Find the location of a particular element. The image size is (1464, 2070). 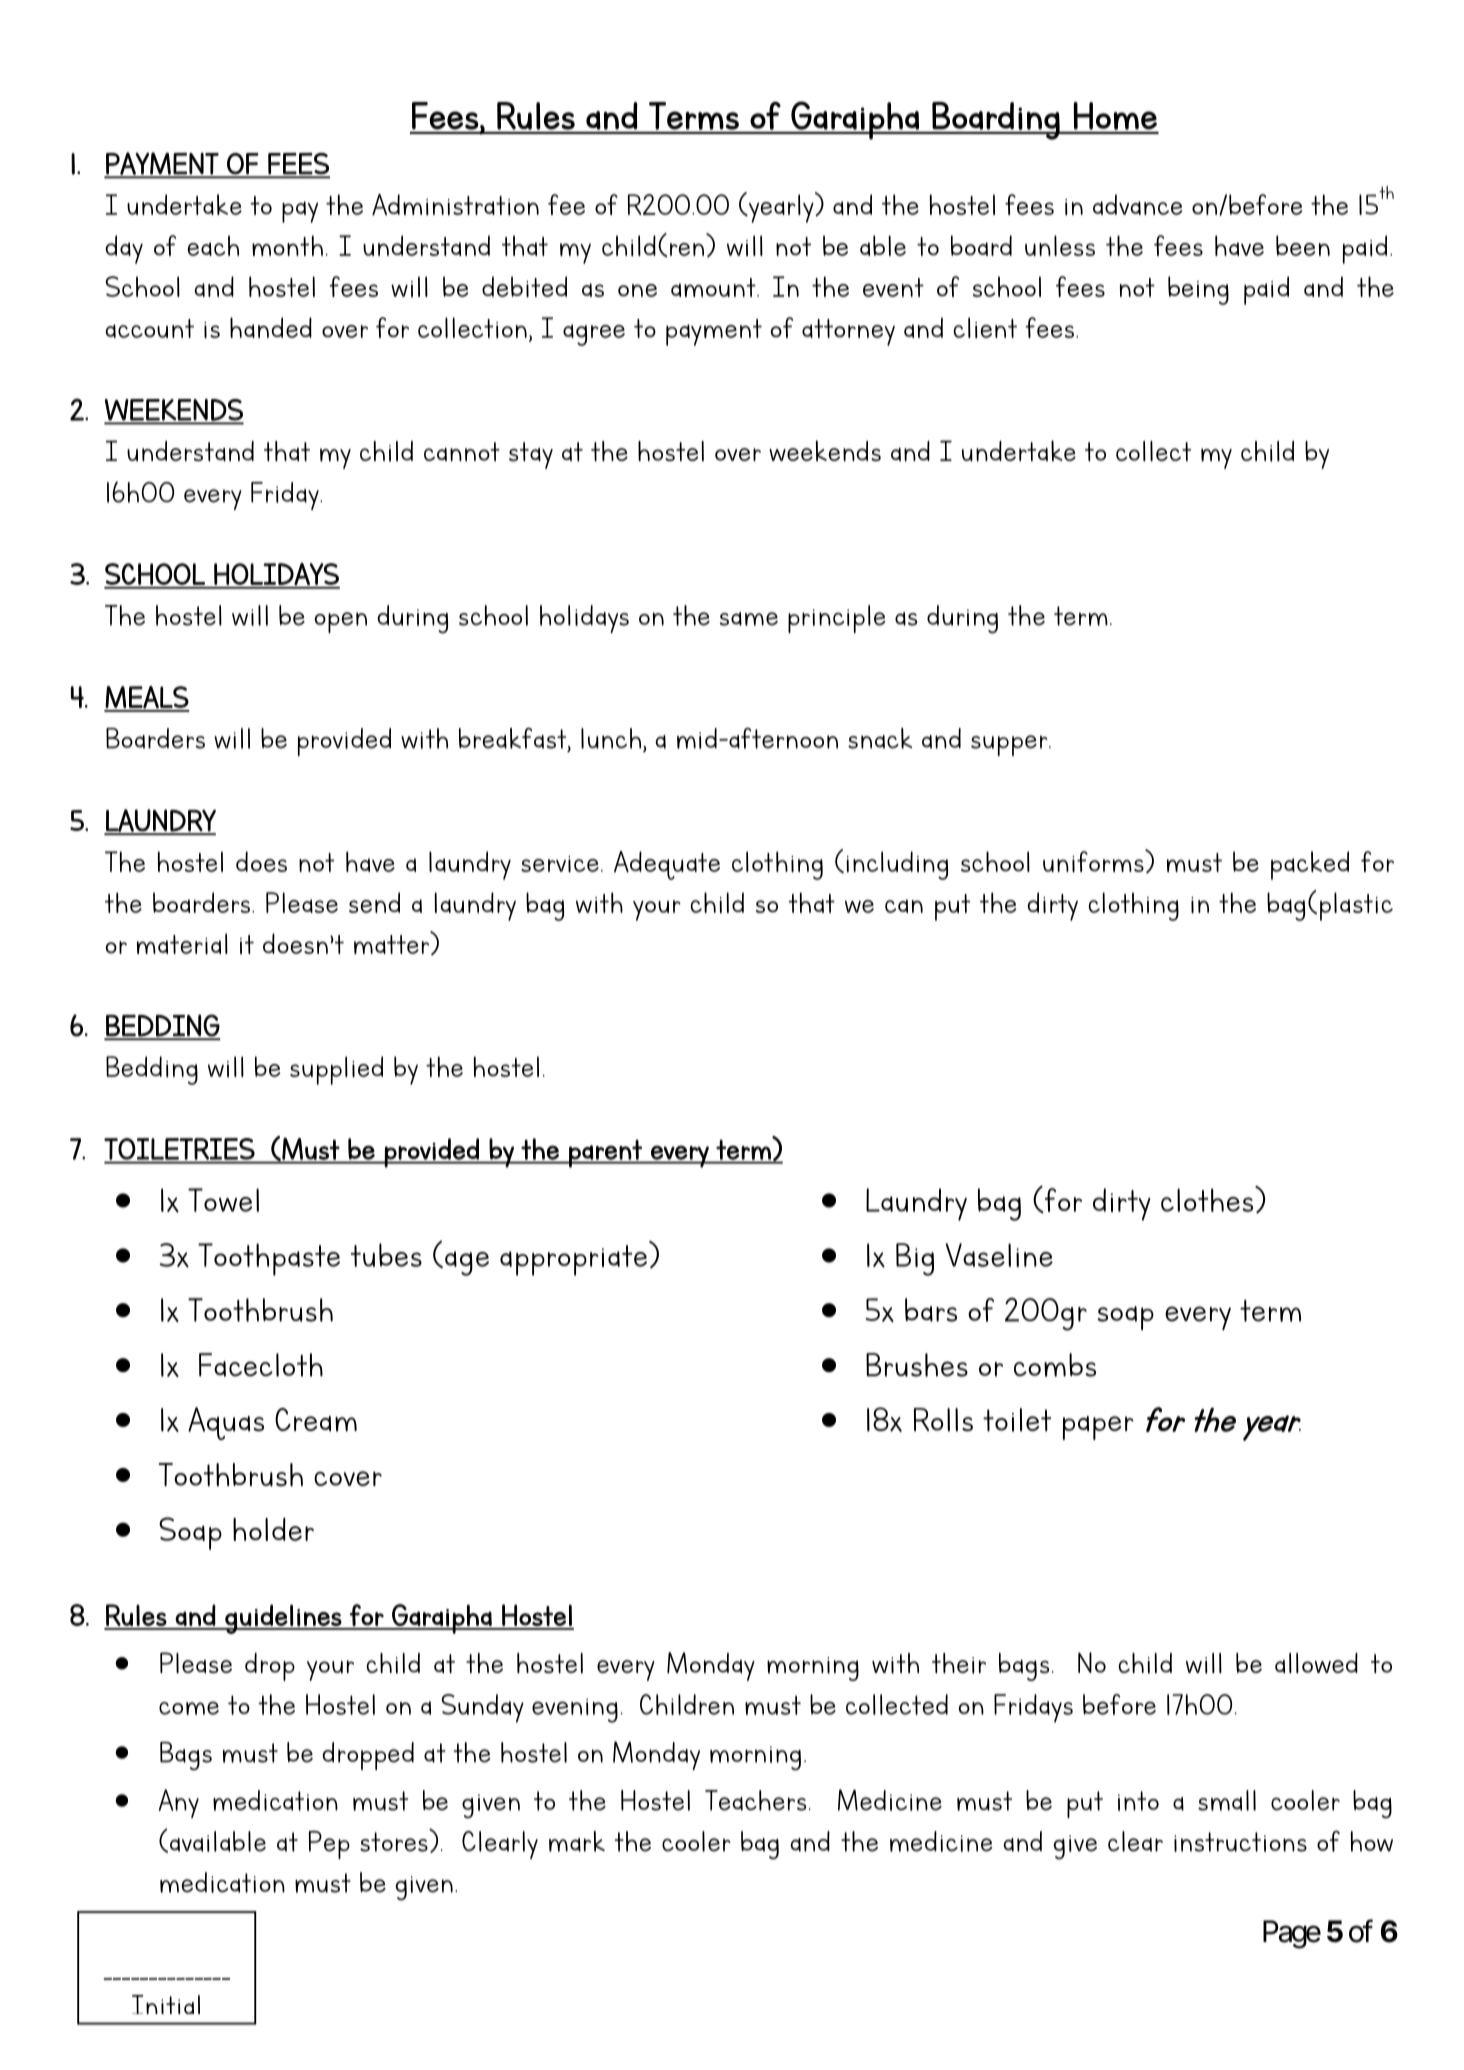

Pep is located at coordinates (329, 1845).
